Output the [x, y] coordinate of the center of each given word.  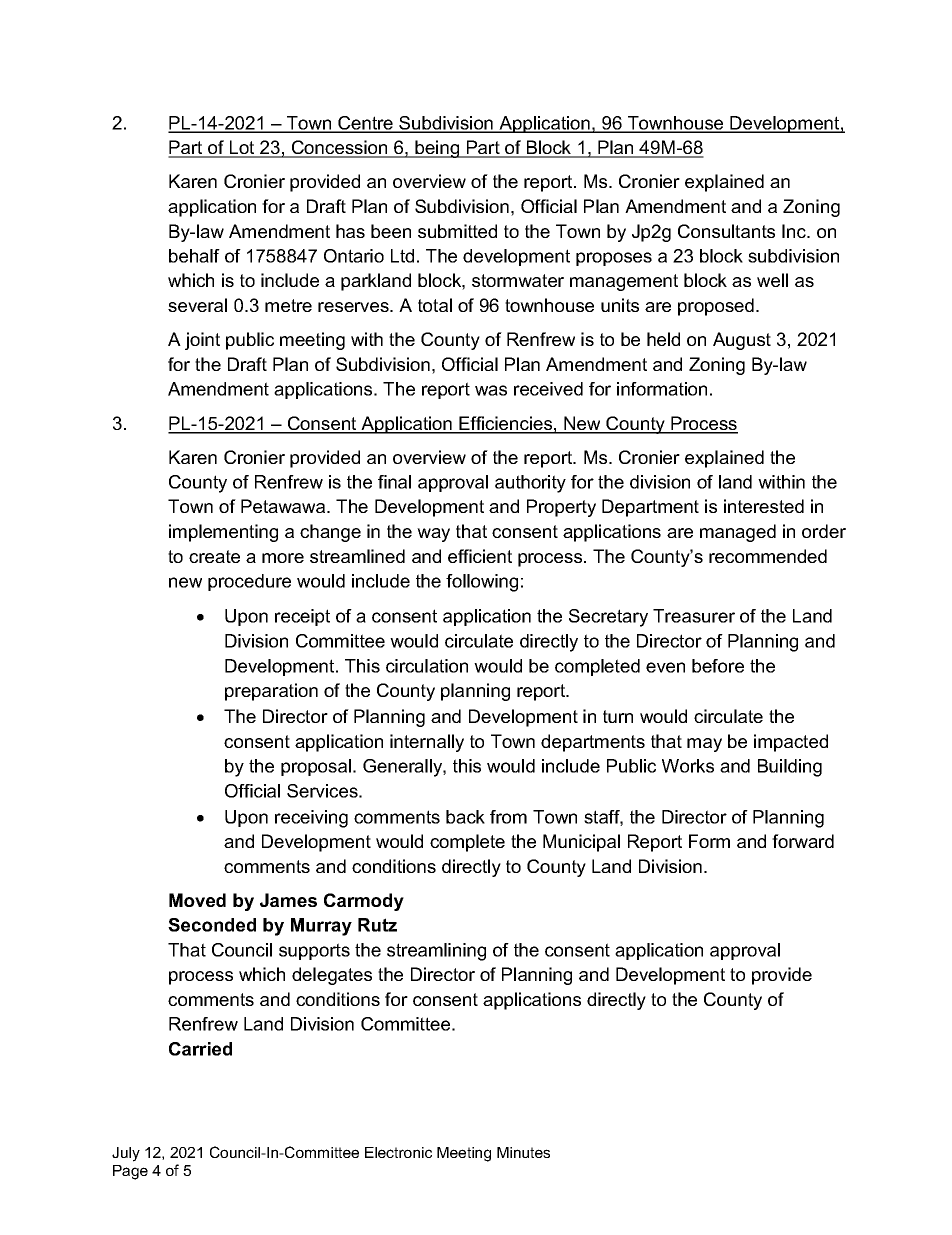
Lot [242, 148]
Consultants [726, 231]
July [126, 1154]
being [437, 149]
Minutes [523, 1152]
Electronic [398, 1152]
